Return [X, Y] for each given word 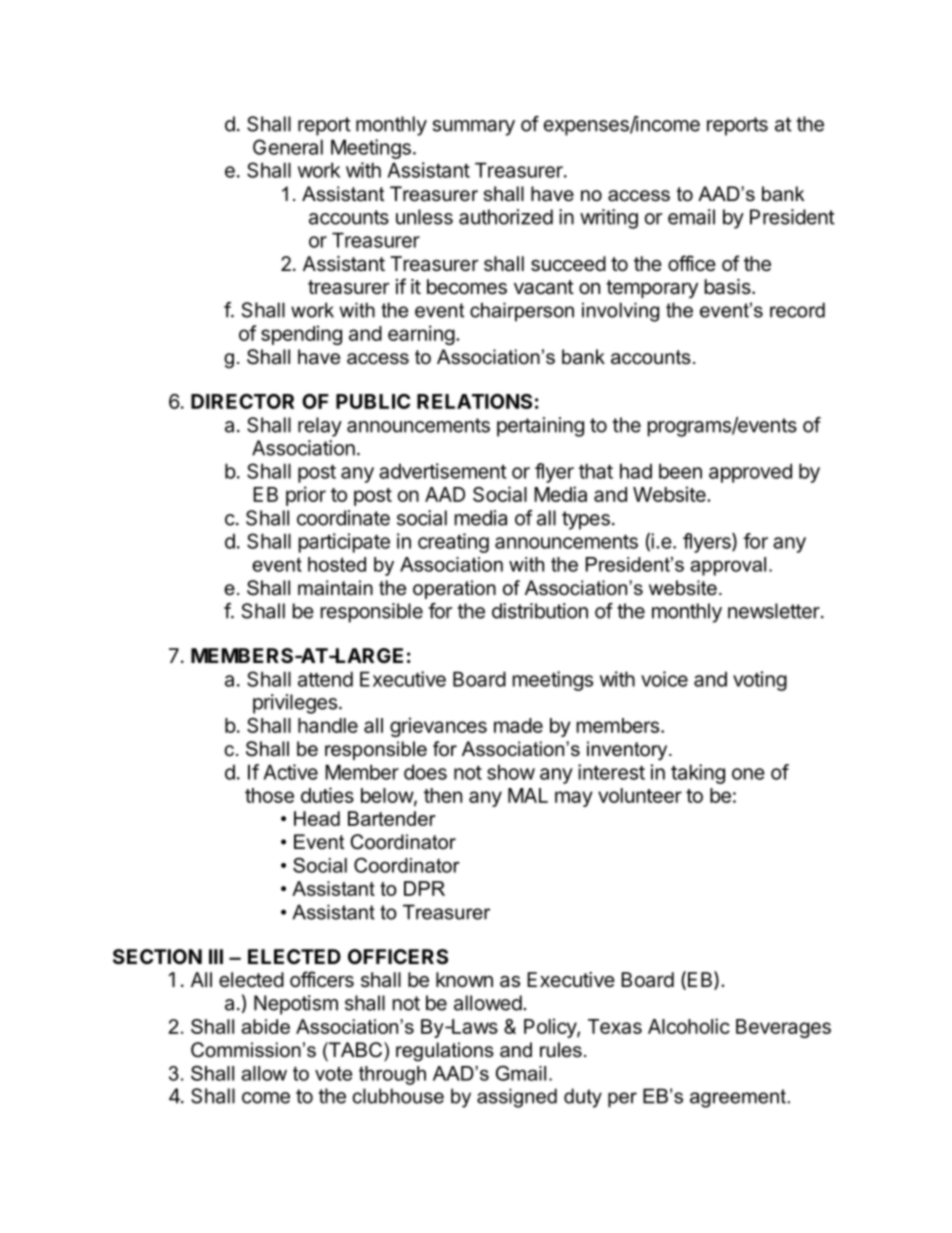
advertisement [443, 471]
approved [750, 473]
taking [698, 774]
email [691, 217]
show [511, 772]
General [288, 147]
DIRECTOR [242, 401]
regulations [445, 1052]
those [269, 795]
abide [265, 1026]
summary [474, 128]
